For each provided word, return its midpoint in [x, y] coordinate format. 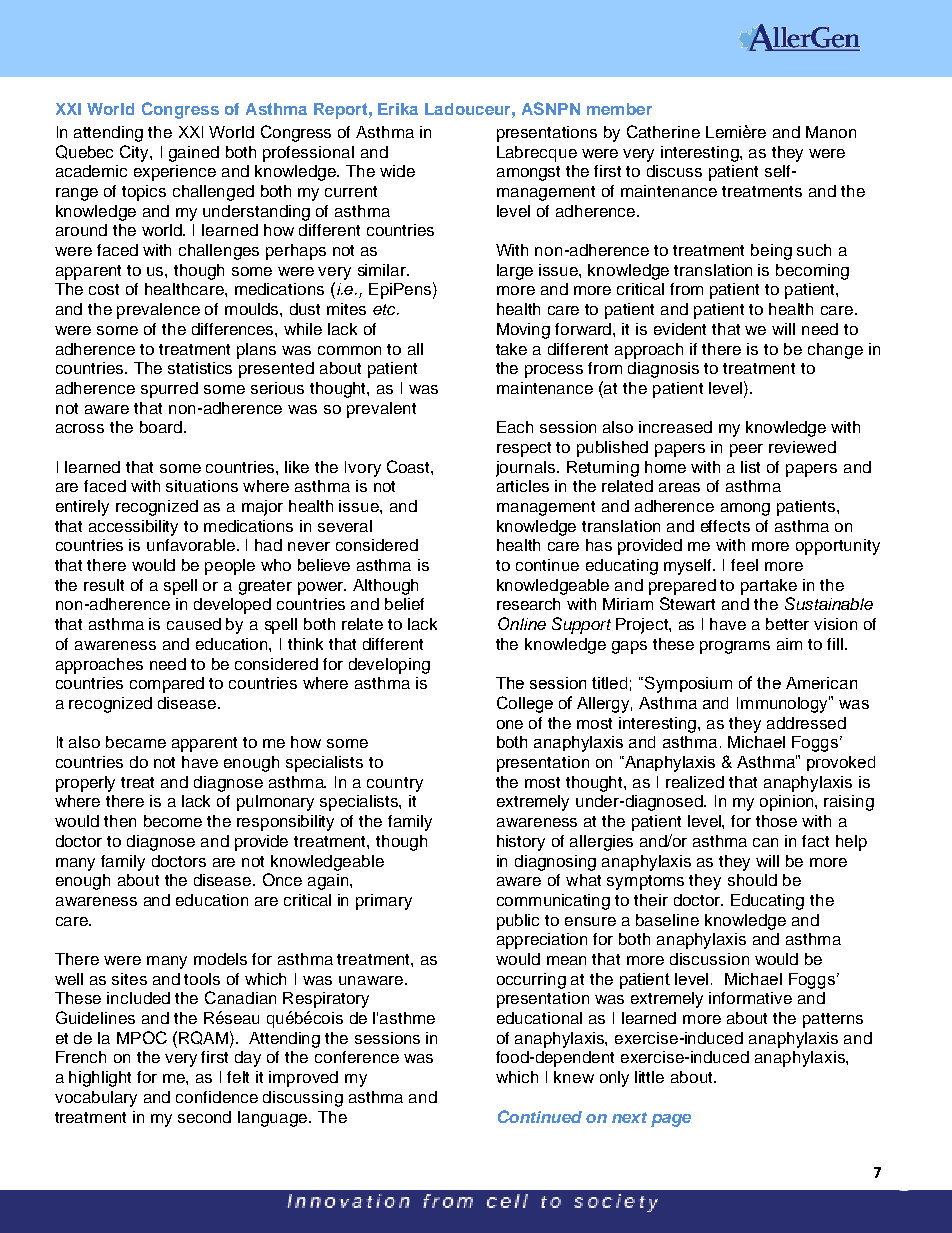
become [173, 821]
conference [357, 1057]
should [752, 880]
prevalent [381, 410]
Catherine [663, 131]
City [135, 153]
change [835, 351]
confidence [217, 1097]
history [521, 843]
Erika [398, 109]
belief [404, 604]
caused [194, 624]
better [787, 624]
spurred [169, 390]
